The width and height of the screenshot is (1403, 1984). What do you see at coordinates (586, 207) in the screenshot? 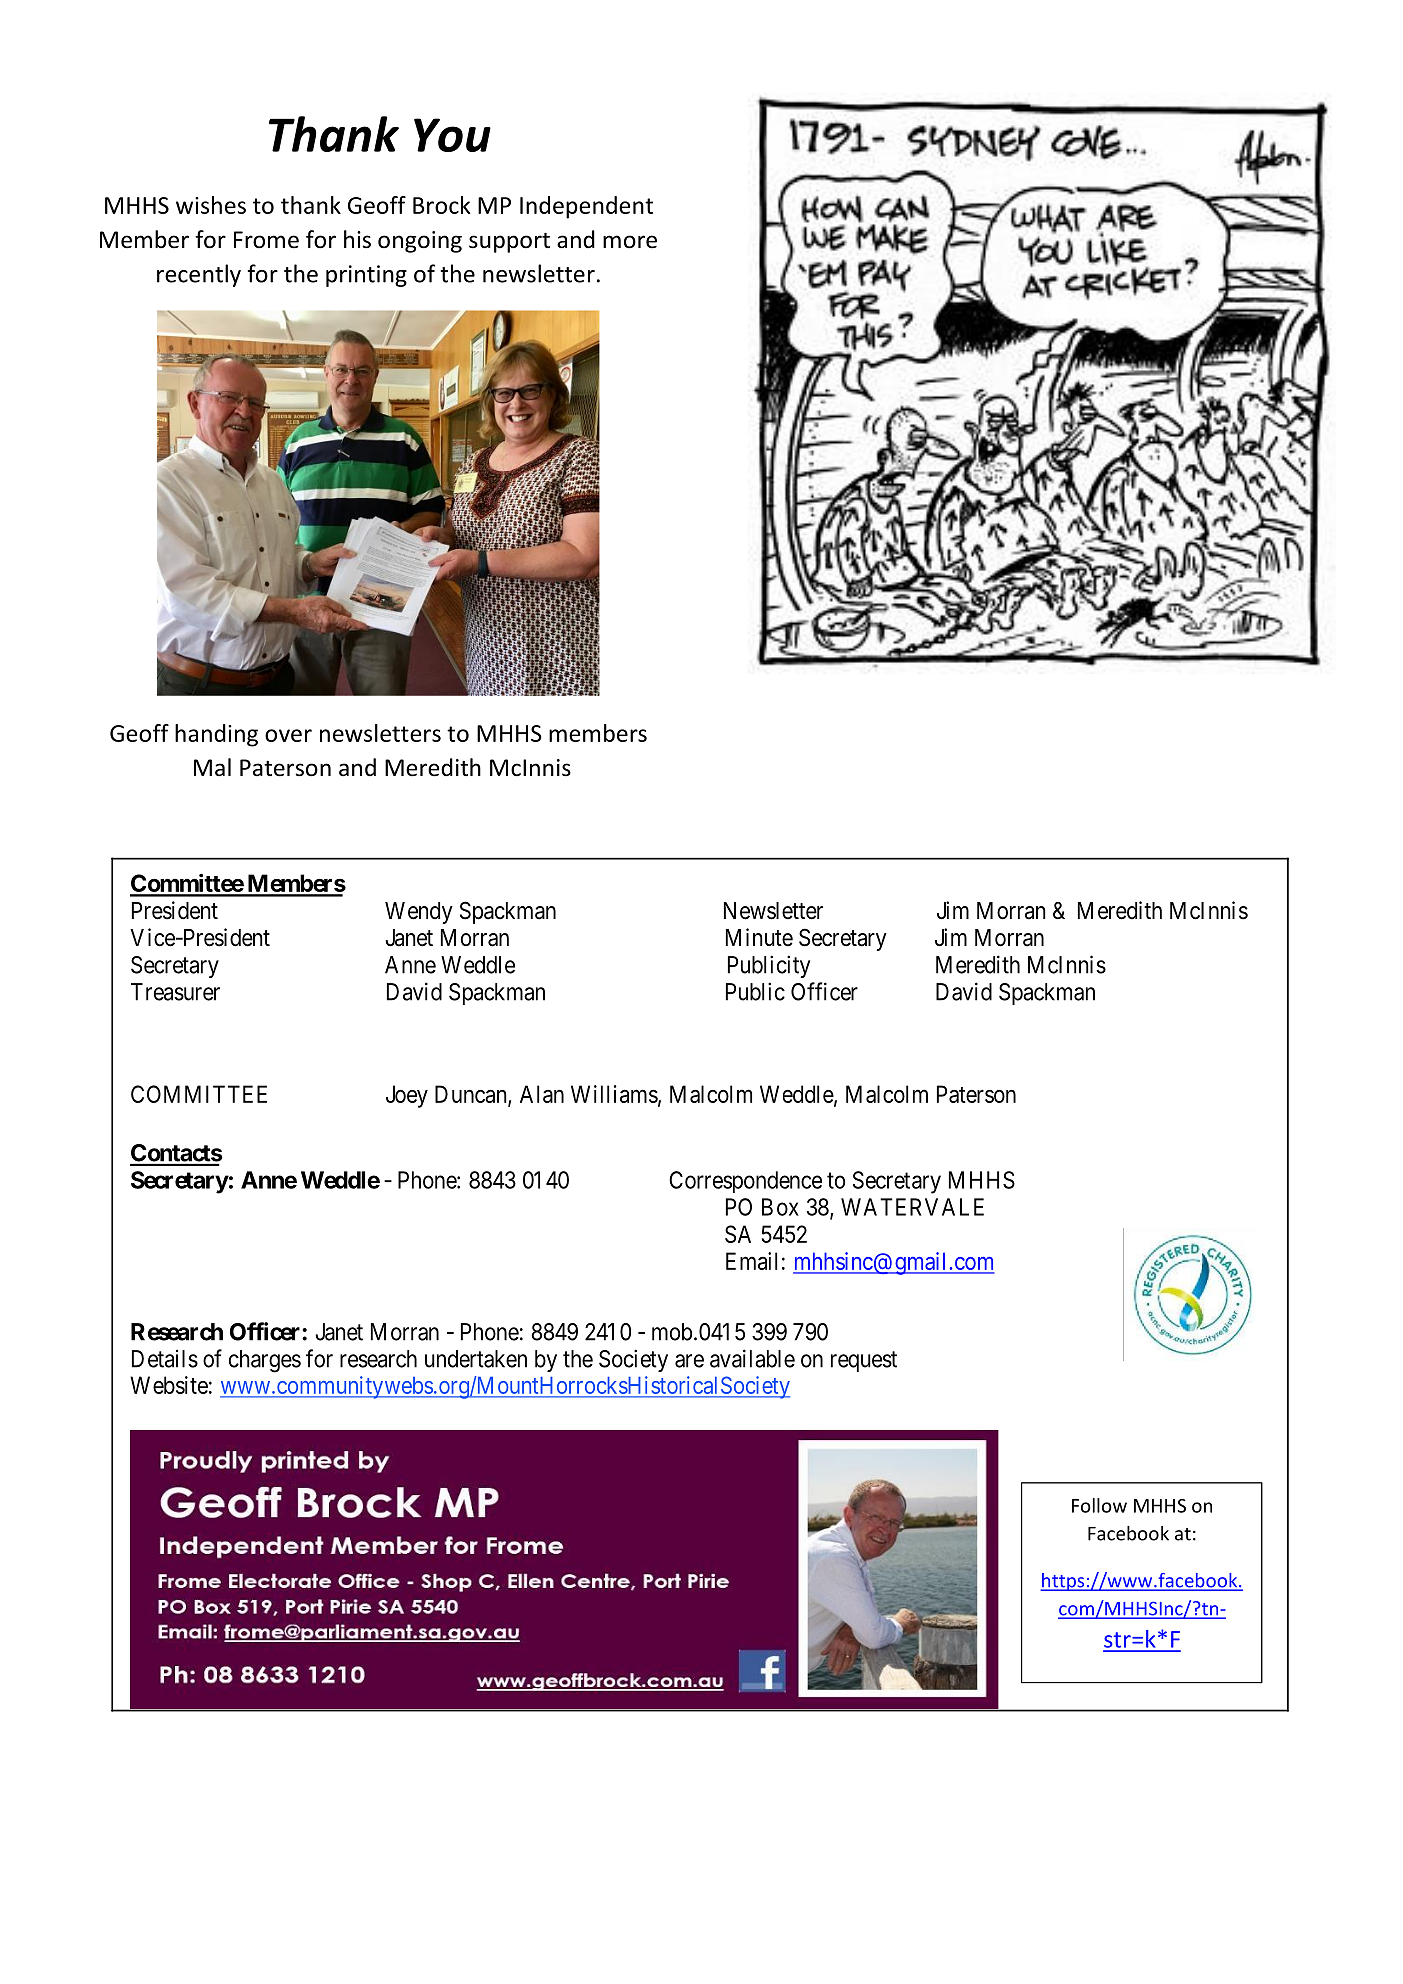
I see `Independent` at bounding box center [586, 207].
